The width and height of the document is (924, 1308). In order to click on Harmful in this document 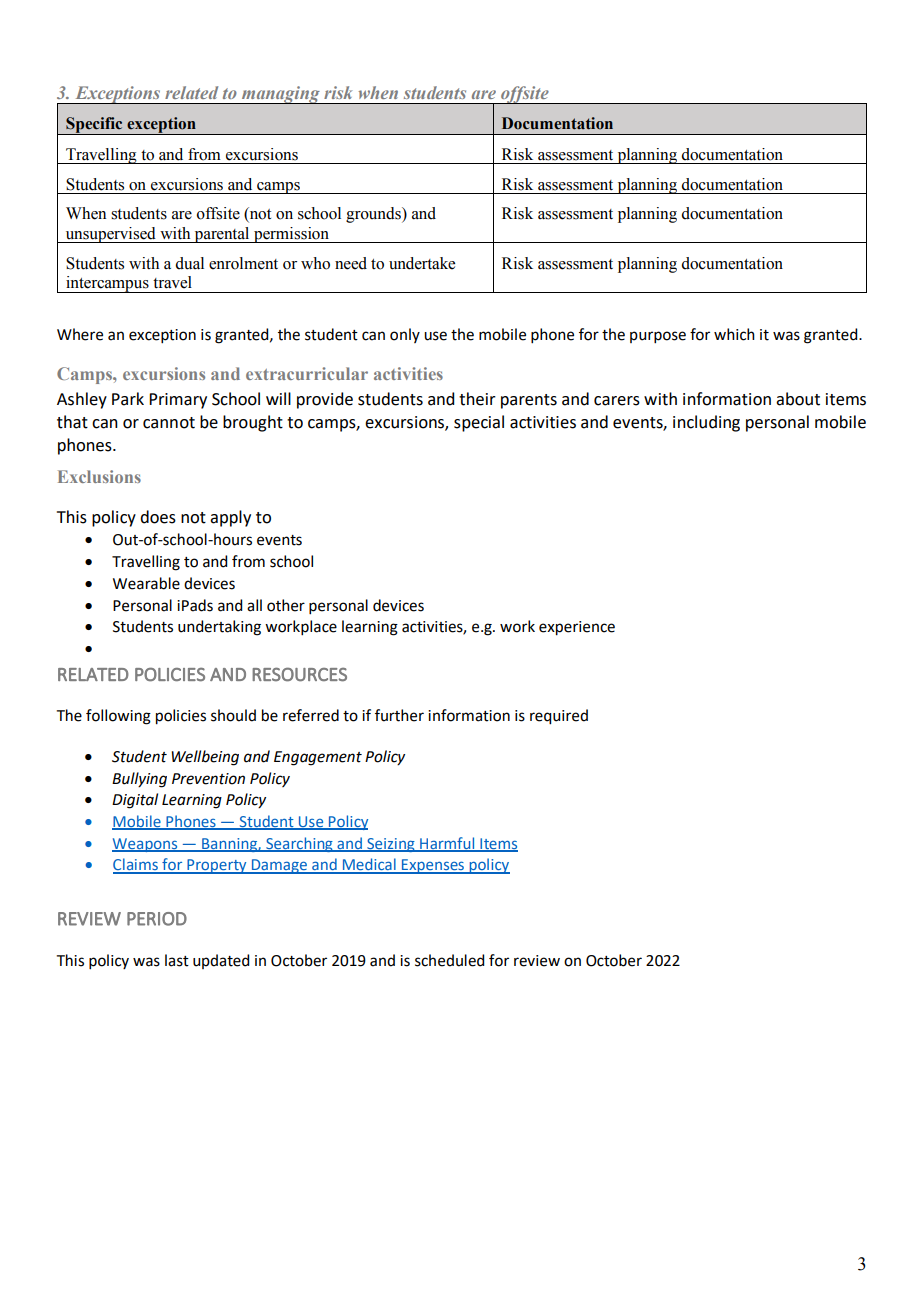, I will do `click(447, 844)`.
